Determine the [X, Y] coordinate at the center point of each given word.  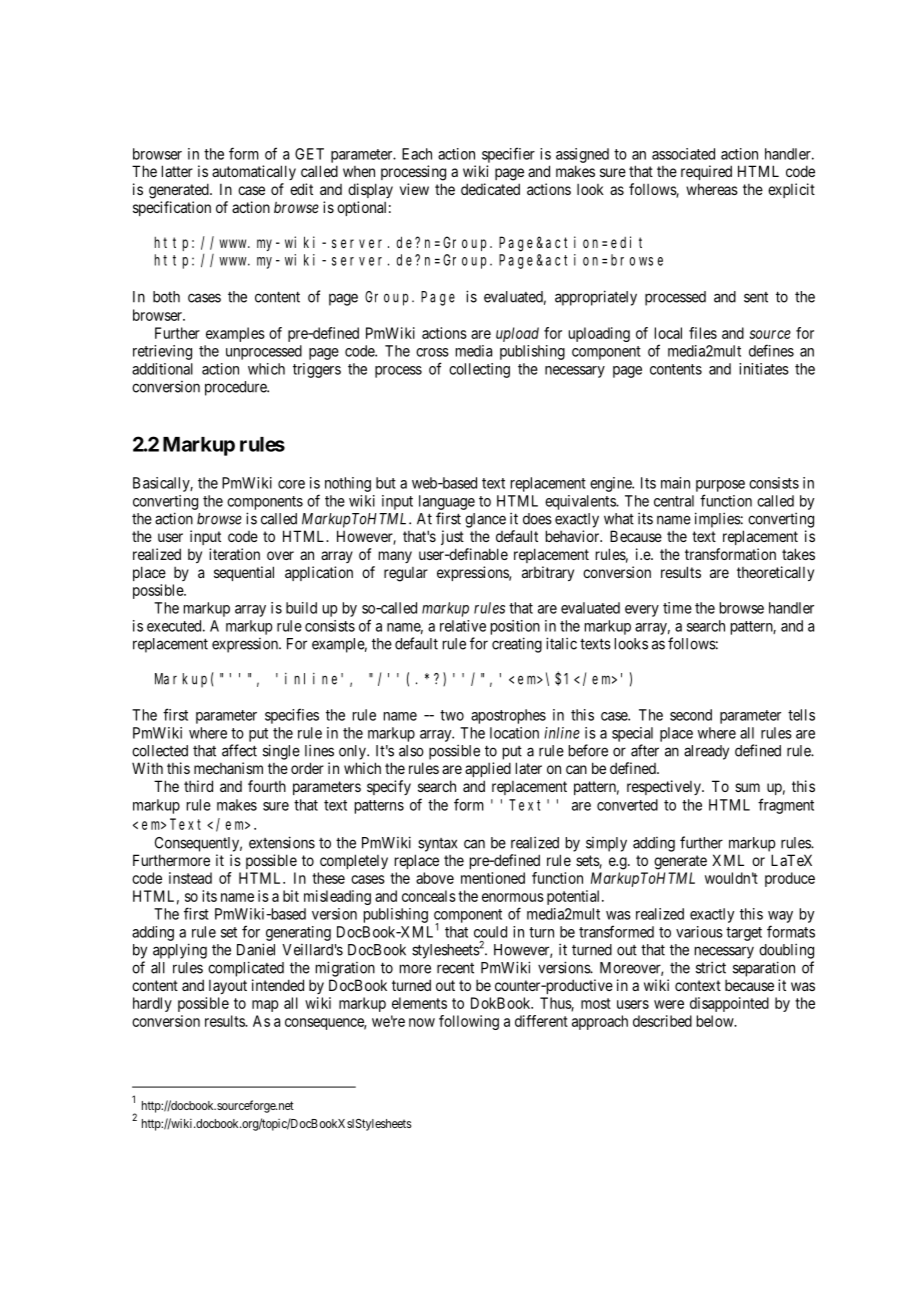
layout [228, 987]
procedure [236, 388]
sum [747, 787]
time [677, 608]
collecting [479, 370]
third [198, 786]
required [706, 172]
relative [463, 626]
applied [488, 769]
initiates [764, 369]
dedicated [490, 189]
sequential [244, 573]
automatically [254, 172]
